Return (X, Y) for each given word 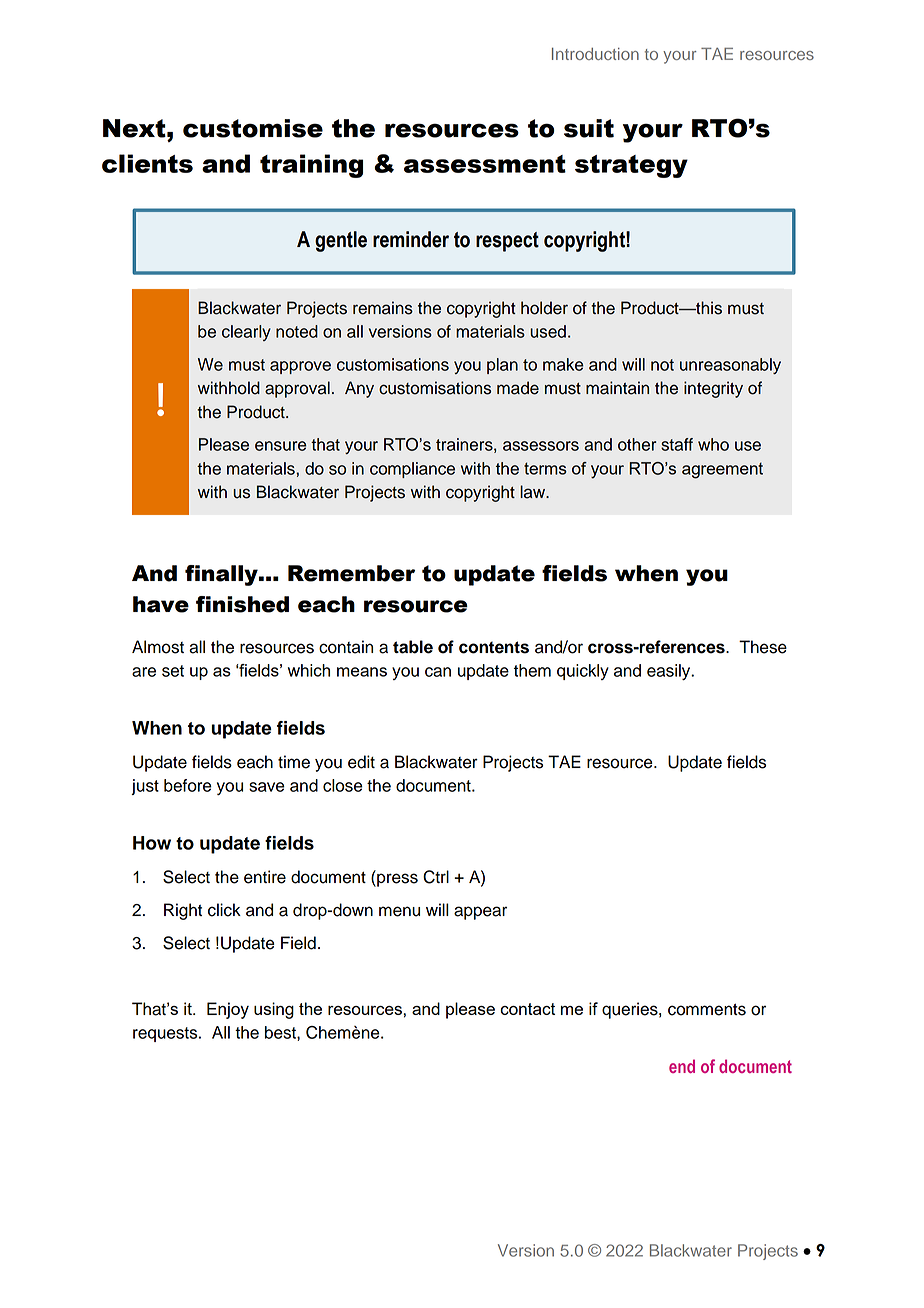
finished (242, 604)
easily (670, 672)
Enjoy (228, 1010)
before (188, 785)
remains (383, 308)
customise (253, 128)
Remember (351, 573)
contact (527, 1009)
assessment (485, 164)
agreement (722, 470)
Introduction (595, 54)
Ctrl (436, 877)
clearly (246, 333)
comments (707, 1009)
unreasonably (730, 366)
